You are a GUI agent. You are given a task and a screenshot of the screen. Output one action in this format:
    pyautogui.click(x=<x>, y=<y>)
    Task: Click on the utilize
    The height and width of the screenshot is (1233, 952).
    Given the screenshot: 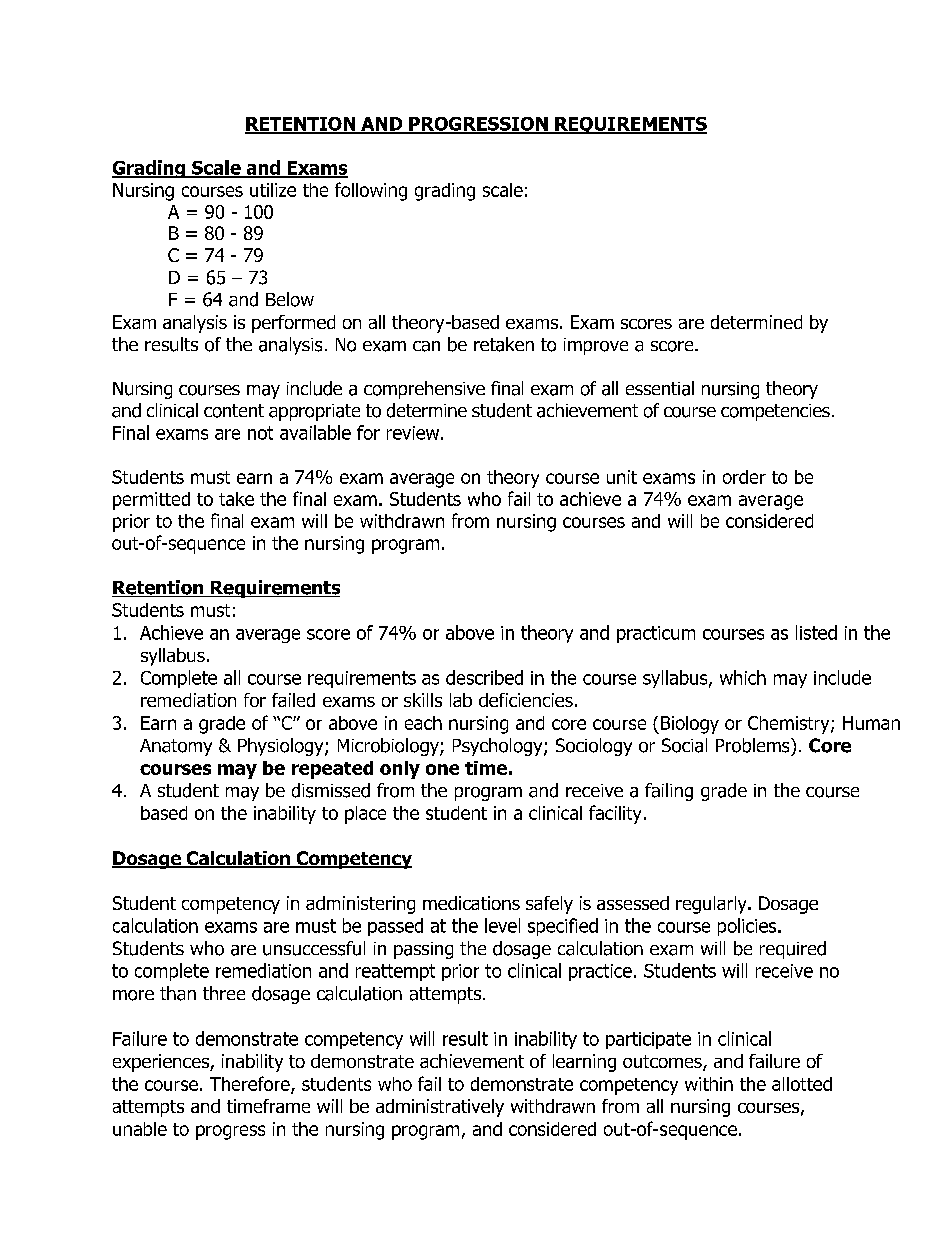 What is the action you would take?
    pyautogui.click(x=273, y=190)
